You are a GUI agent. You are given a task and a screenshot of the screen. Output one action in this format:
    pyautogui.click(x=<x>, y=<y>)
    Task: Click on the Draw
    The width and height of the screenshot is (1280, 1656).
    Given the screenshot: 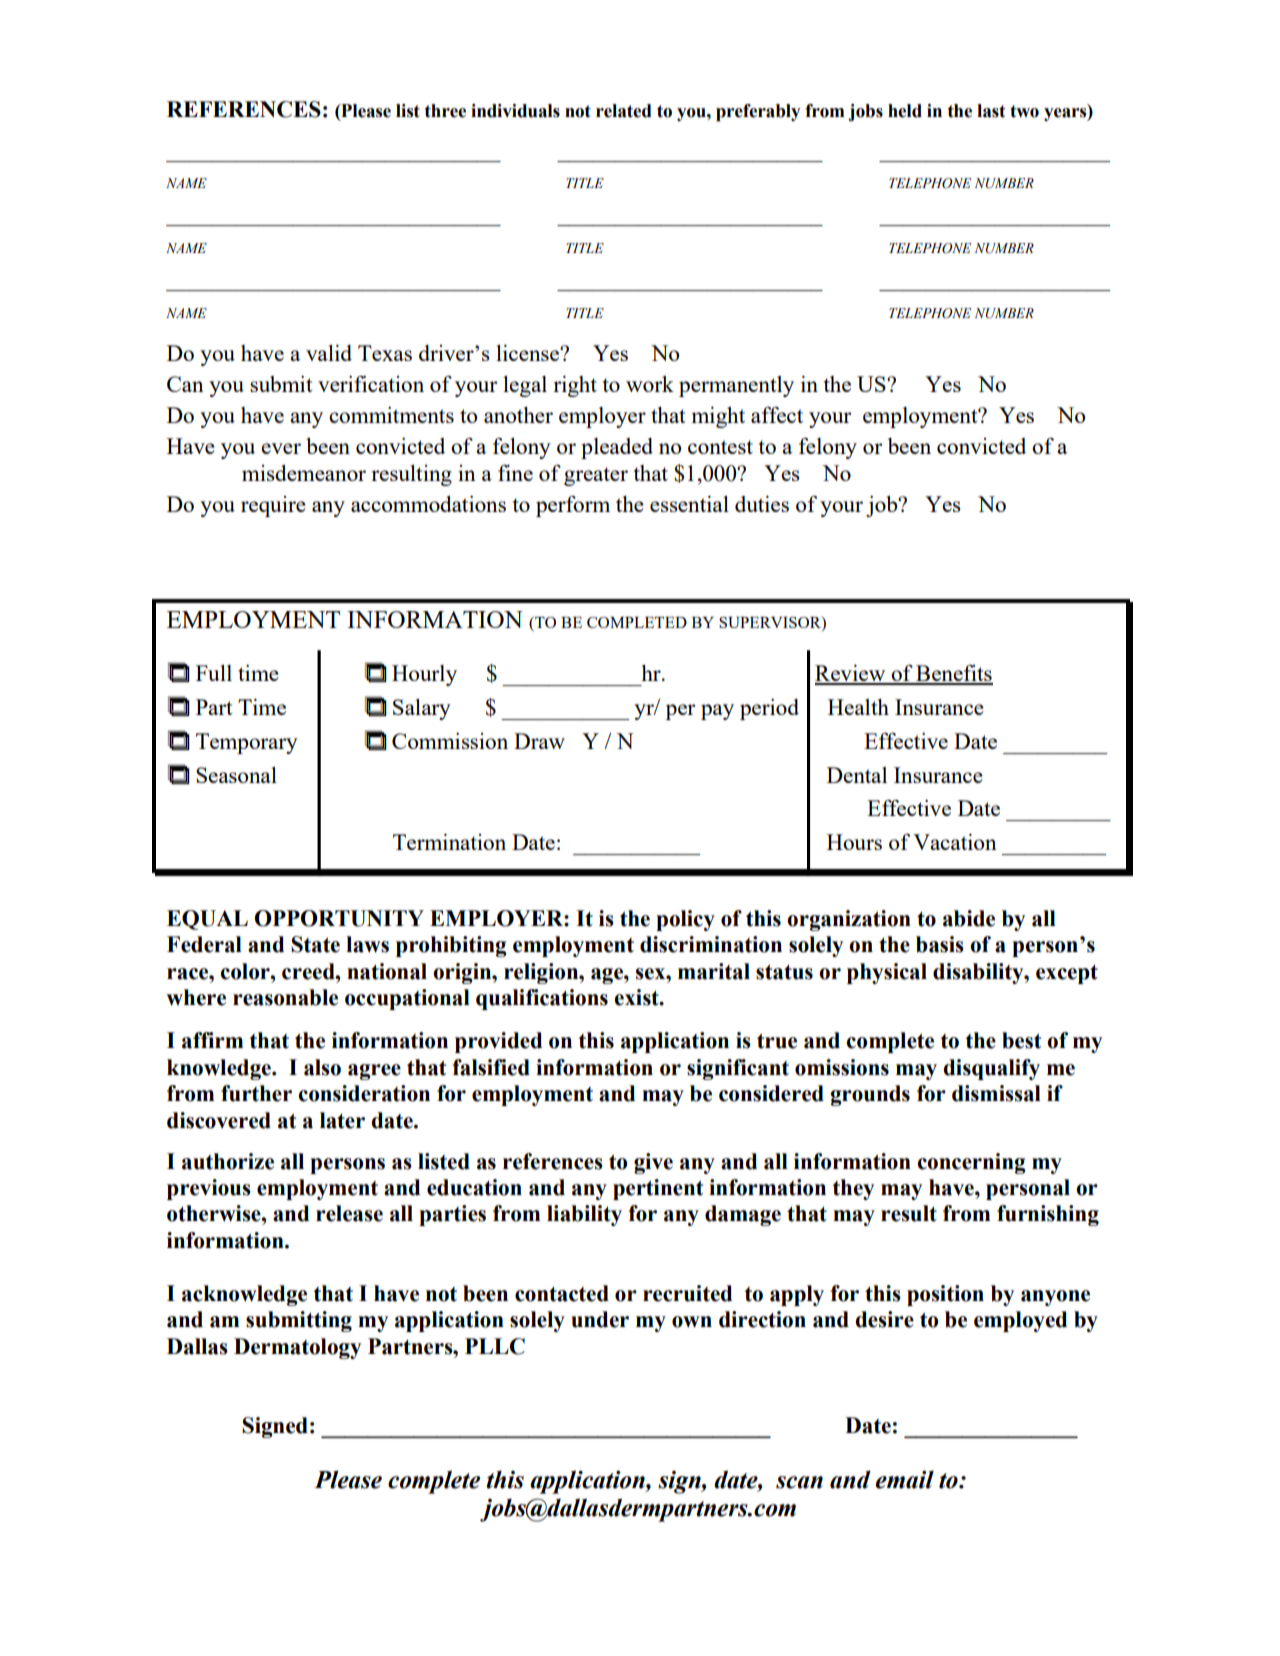 What is the action you would take?
    pyautogui.click(x=539, y=741)
